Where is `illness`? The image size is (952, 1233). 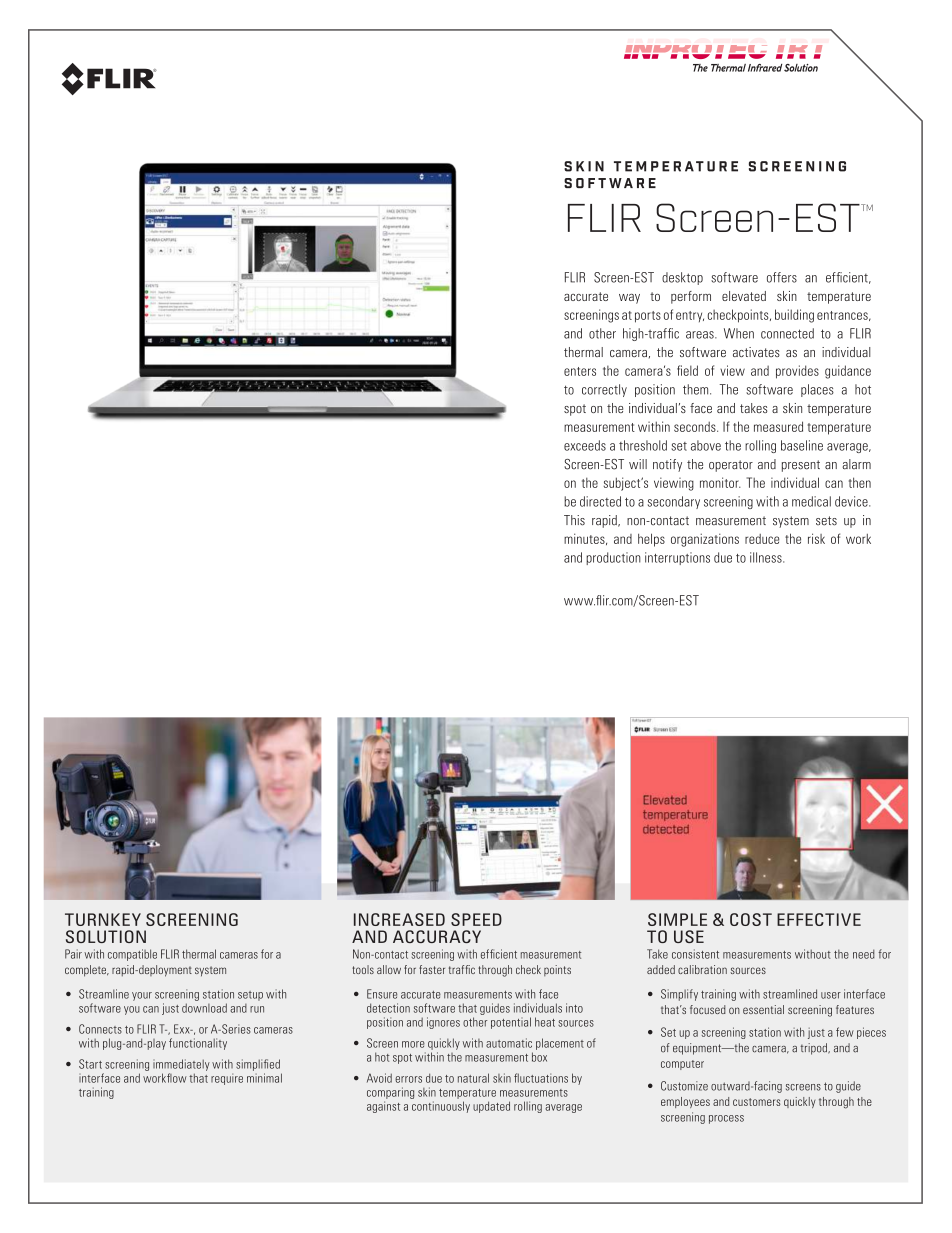
illness is located at coordinates (767, 557).
